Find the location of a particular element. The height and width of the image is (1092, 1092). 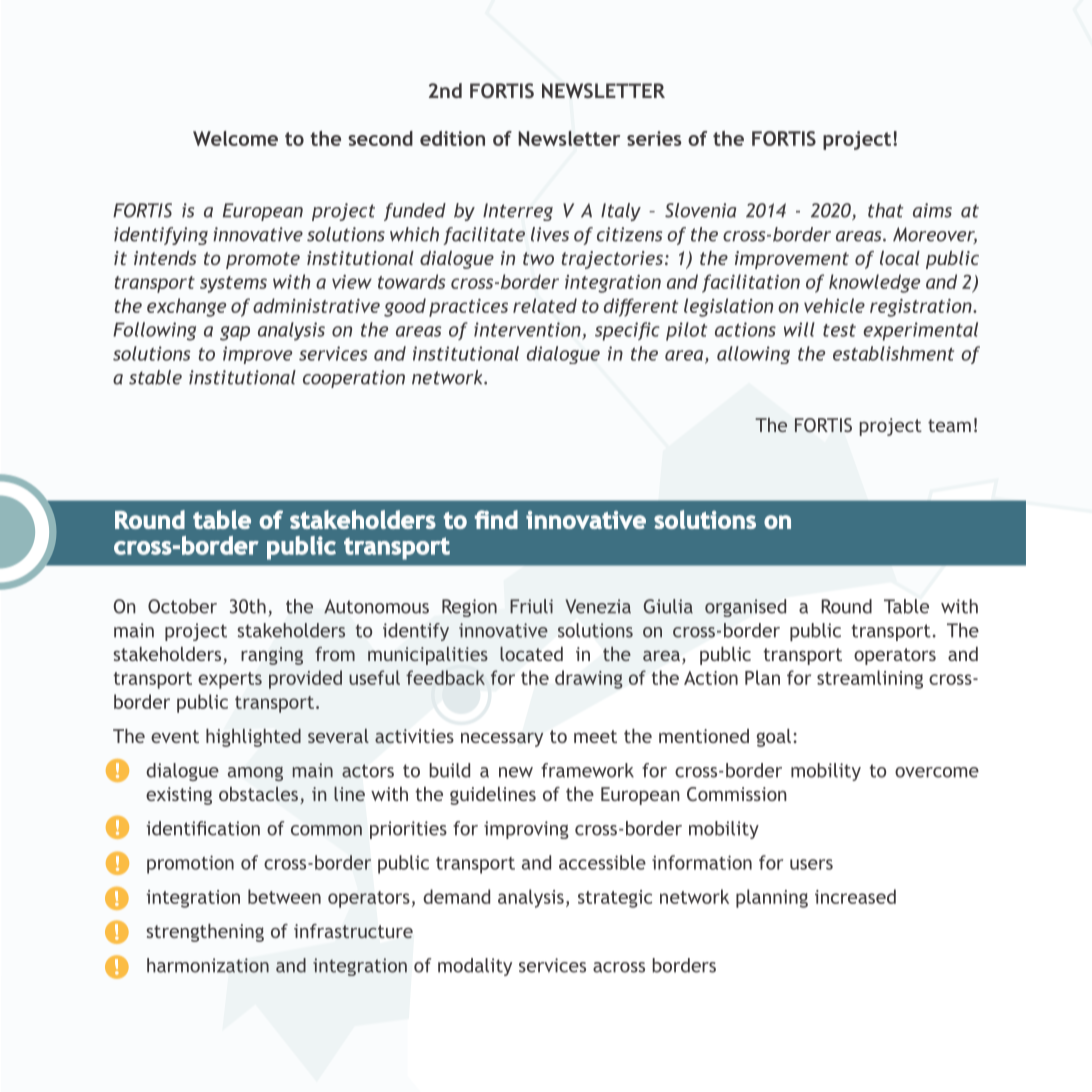

edition is located at coordinates (452, 138).
